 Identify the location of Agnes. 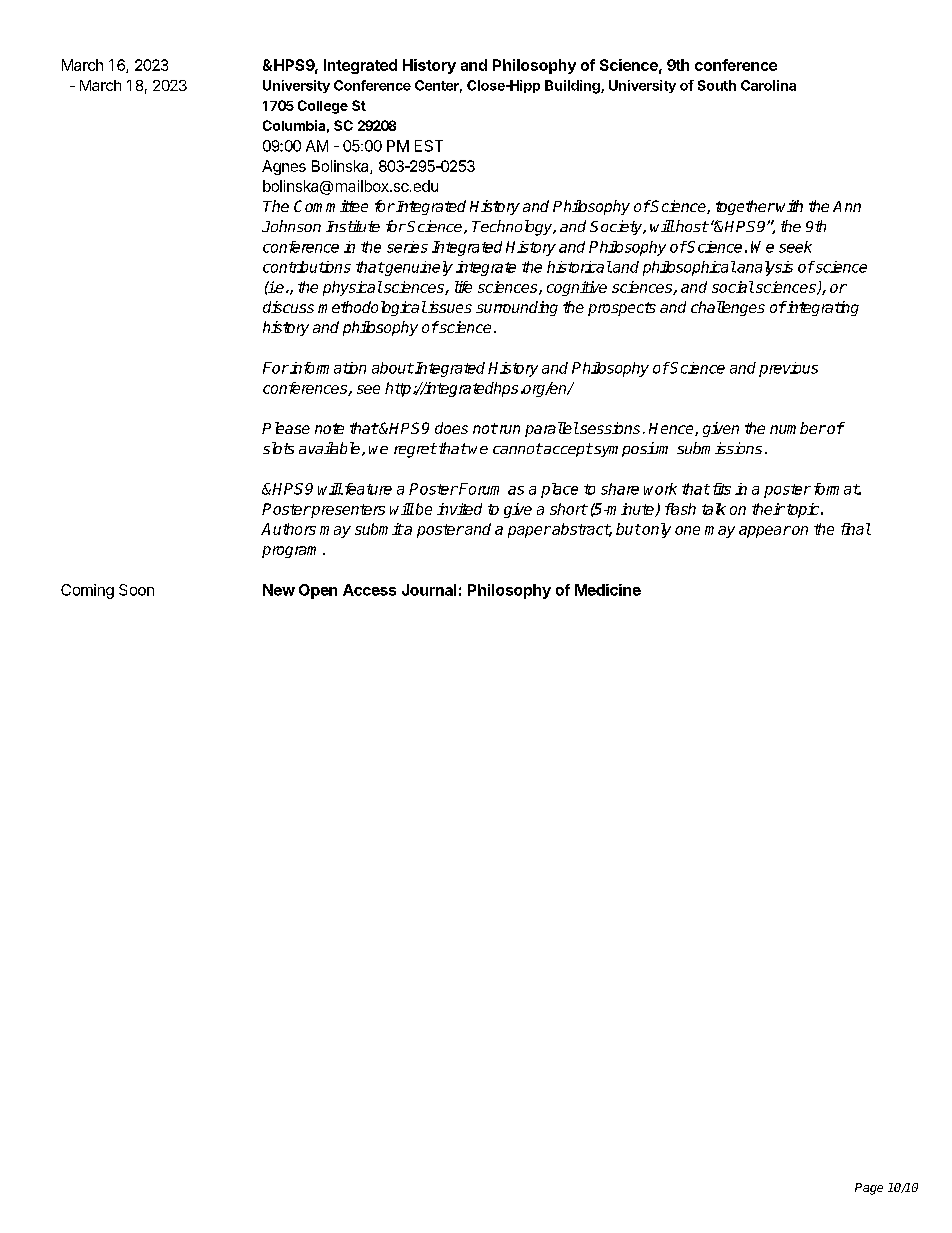
(284, 167).
